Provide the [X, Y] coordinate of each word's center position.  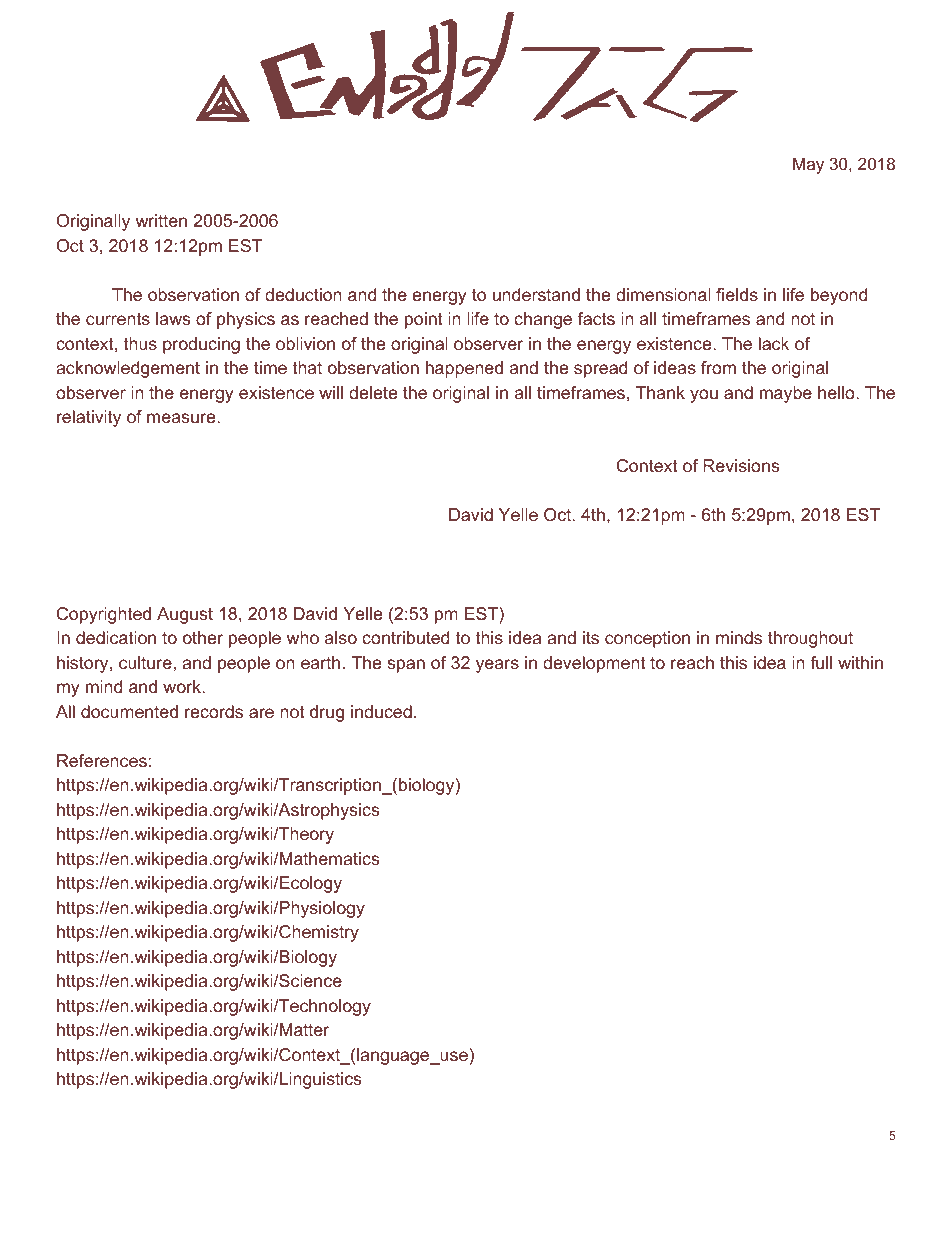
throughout [810, 639]
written [161, 220]
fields [737, 294]
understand [536, 294]
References [102, 760]
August [185, 615]
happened [464, 369]
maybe [786, 394]
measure [182, 418]
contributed [405, 637]
